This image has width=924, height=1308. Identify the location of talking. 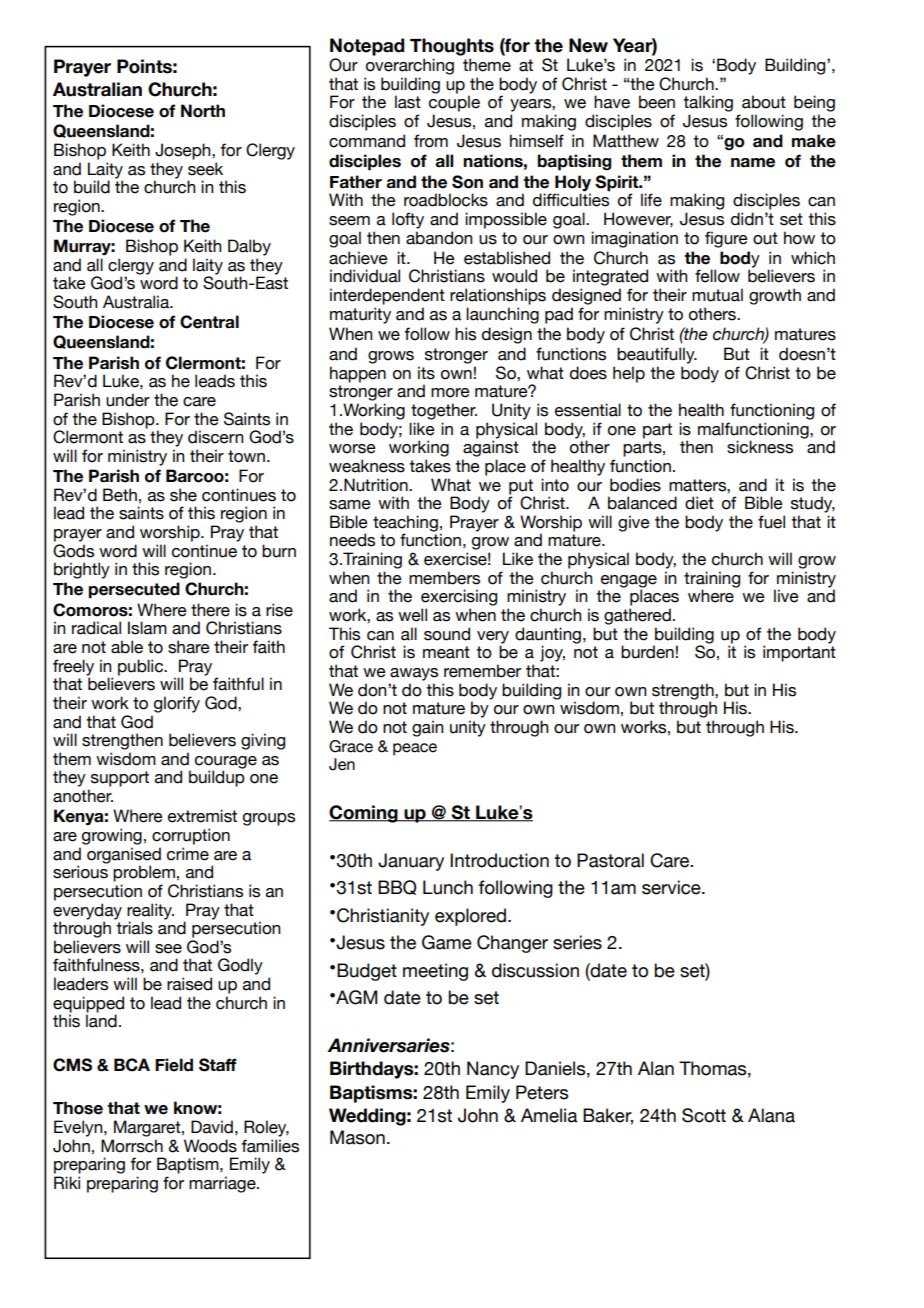
(708, 103).
